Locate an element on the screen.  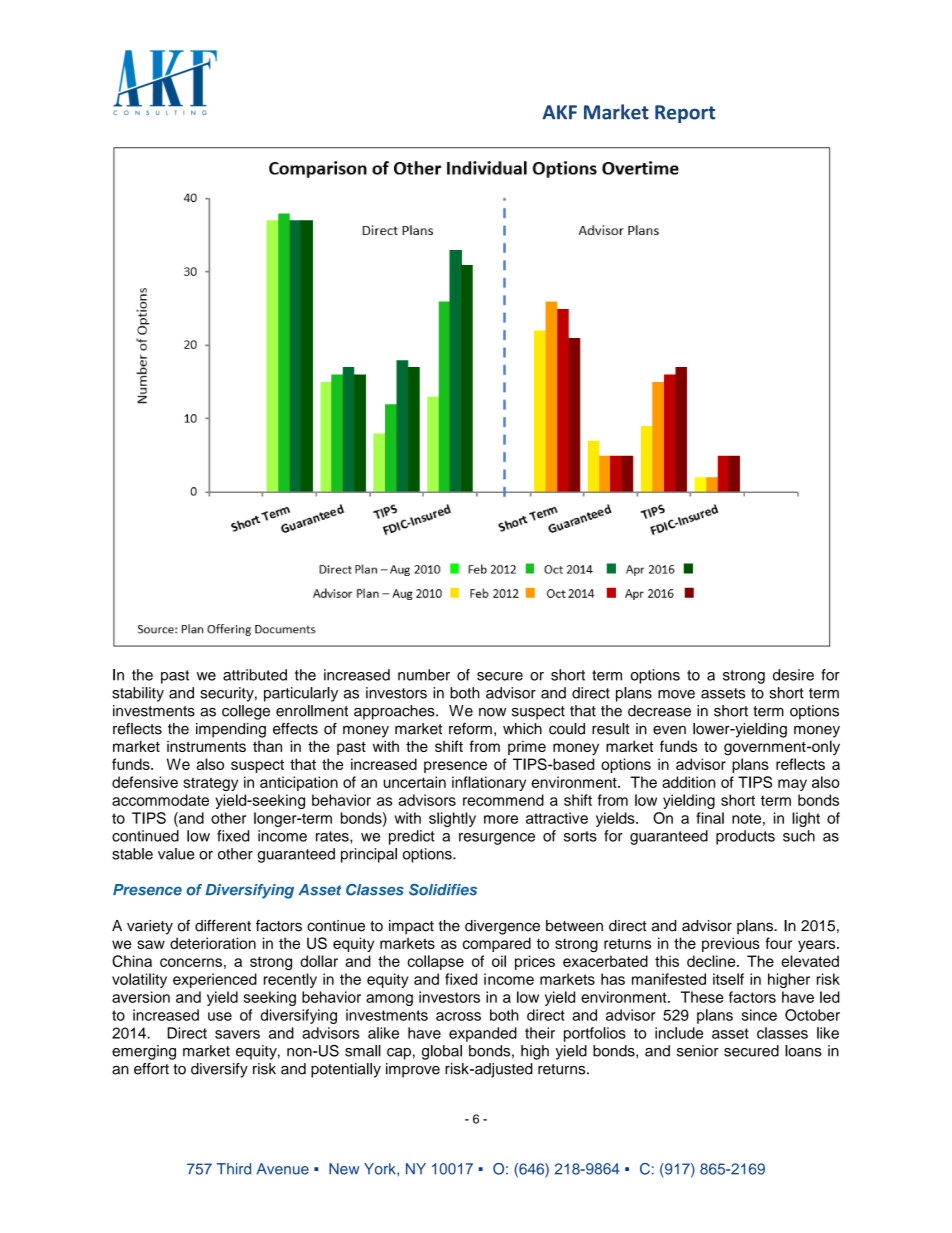
college is located at coordinates (246, 712).
